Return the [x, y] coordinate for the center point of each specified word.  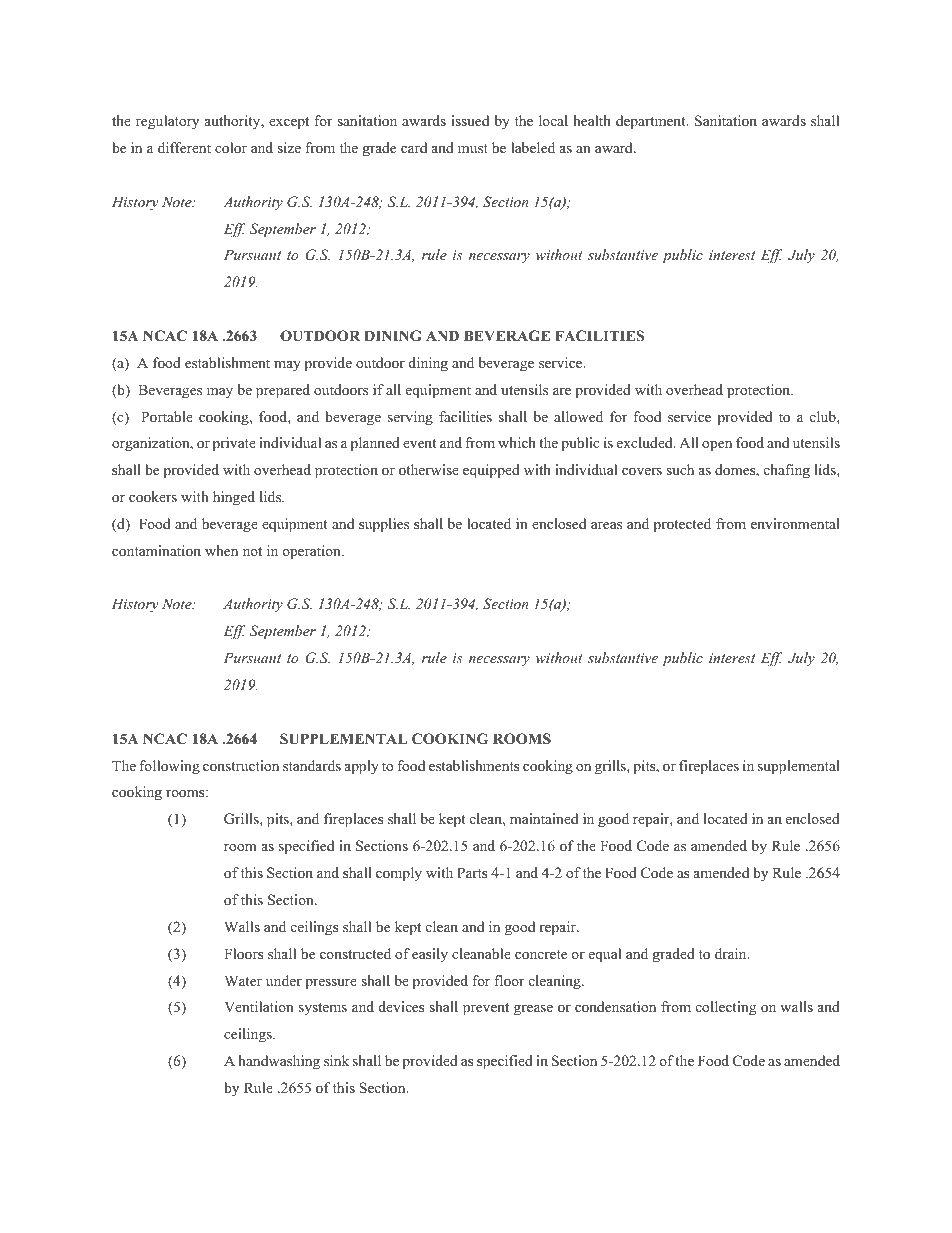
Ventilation [259, 1006]
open [717, 446]
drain [732, 953]
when [221, 550]
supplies [384, 525]
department [652, 122]
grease [533, 1010]
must [473, 148]
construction [241, 765]
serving [410, 418]
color [231, 147]
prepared [283, 391]
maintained [544, 818]
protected [682, 525]
